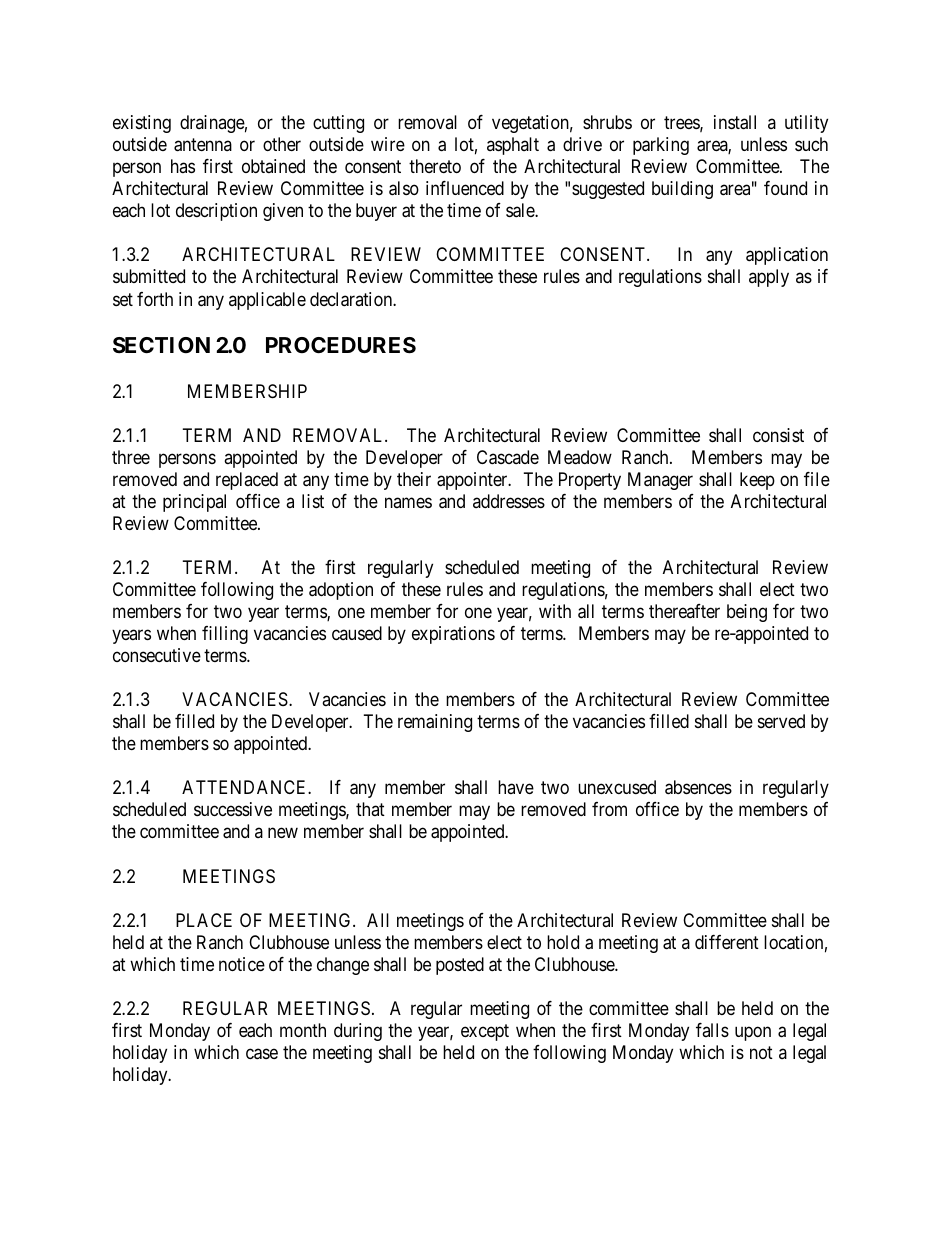  I want to click on remaining, so click(435, 723).
